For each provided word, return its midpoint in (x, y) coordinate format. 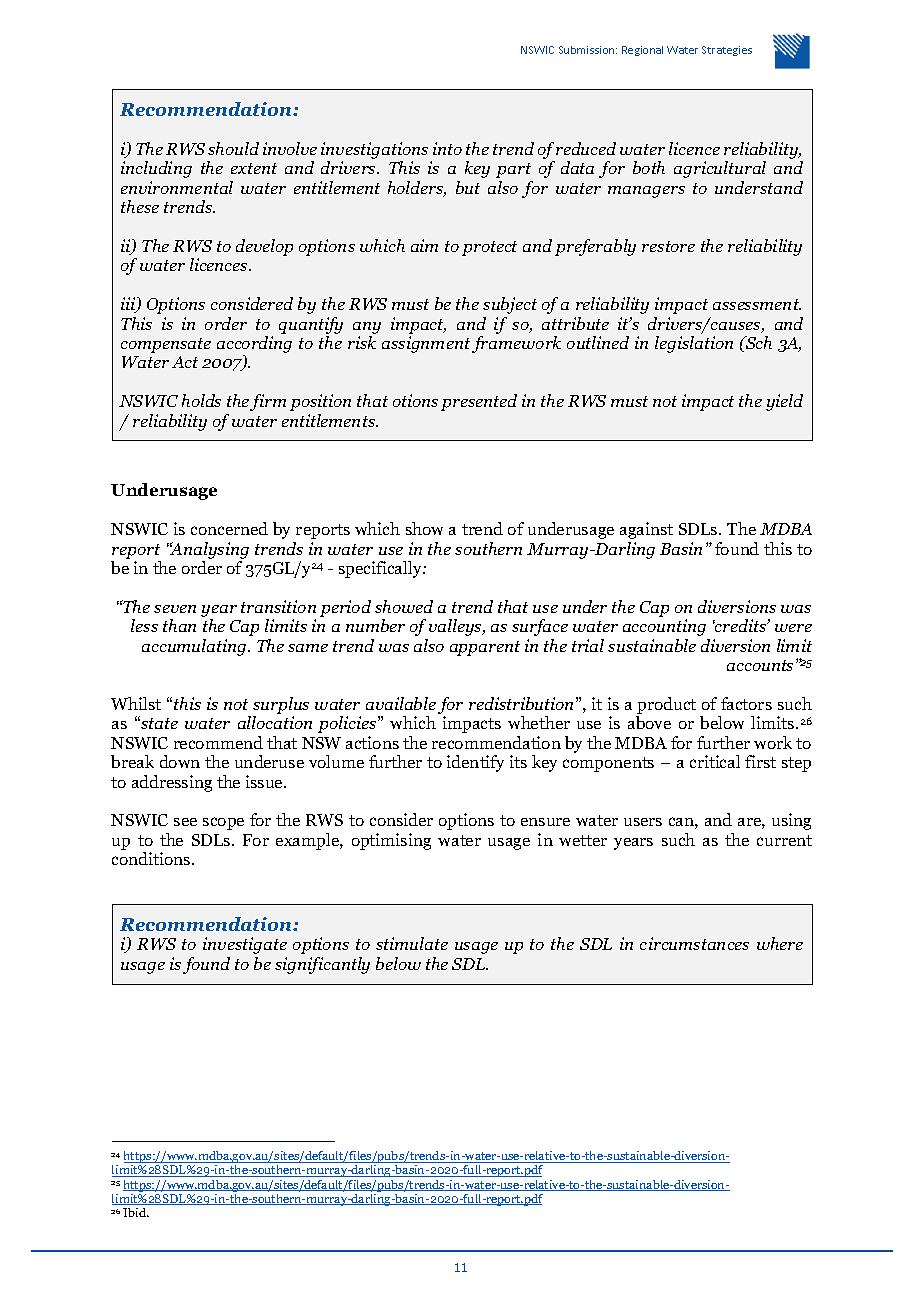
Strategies (727, 51)
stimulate (412, 943)
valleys (456, 627)
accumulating (195, 647)
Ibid (136, 1212)
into (447, 148)
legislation (694, 344)
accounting (664, 627)
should (233, 148)
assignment (426, 344)
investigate (245, 945)
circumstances (694, 943)
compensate (166, 345)
